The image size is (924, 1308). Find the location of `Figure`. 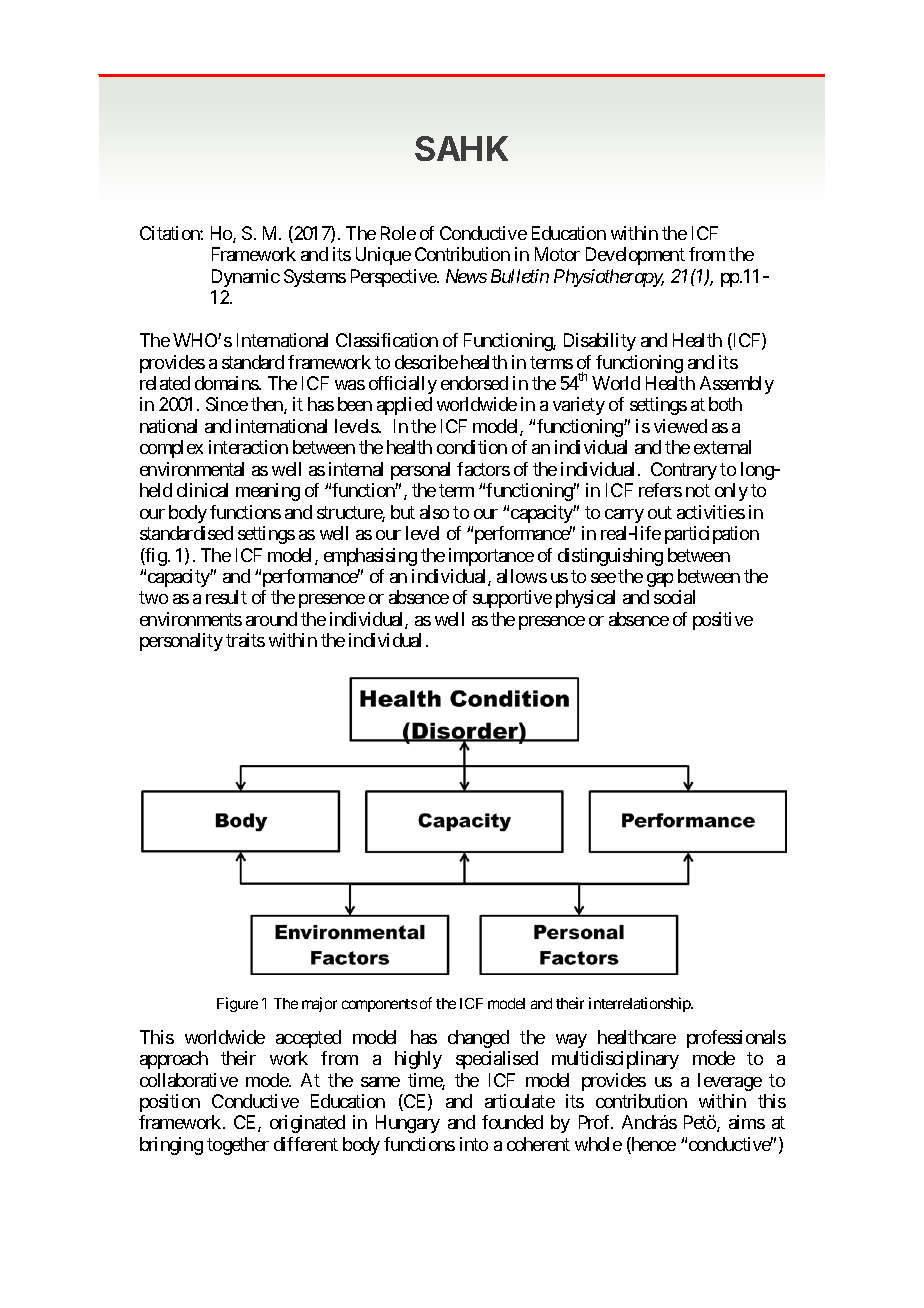

Figure is located at coordinates (237, 1004).
